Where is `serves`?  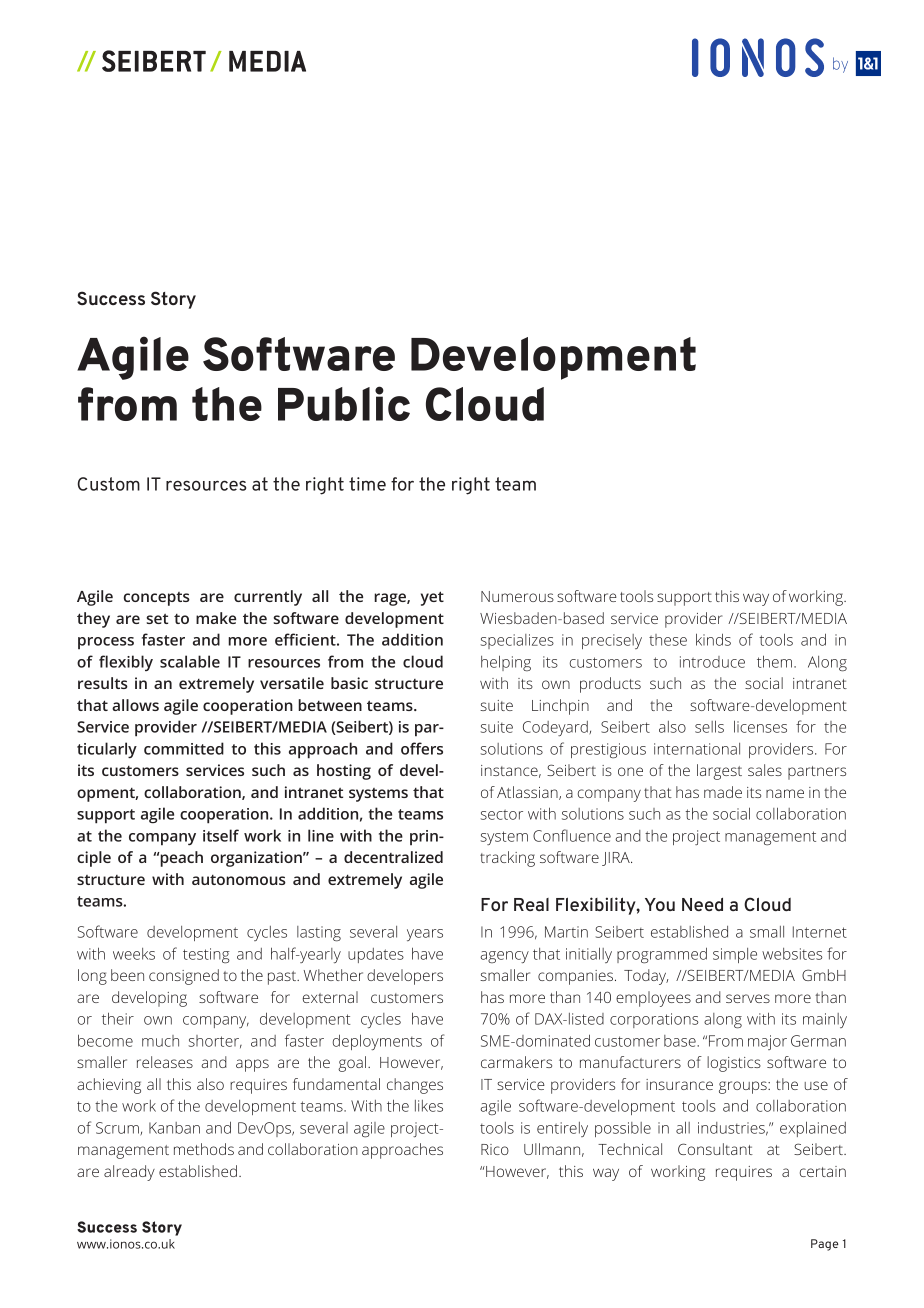 serves is located at coordinates (748, 998).
